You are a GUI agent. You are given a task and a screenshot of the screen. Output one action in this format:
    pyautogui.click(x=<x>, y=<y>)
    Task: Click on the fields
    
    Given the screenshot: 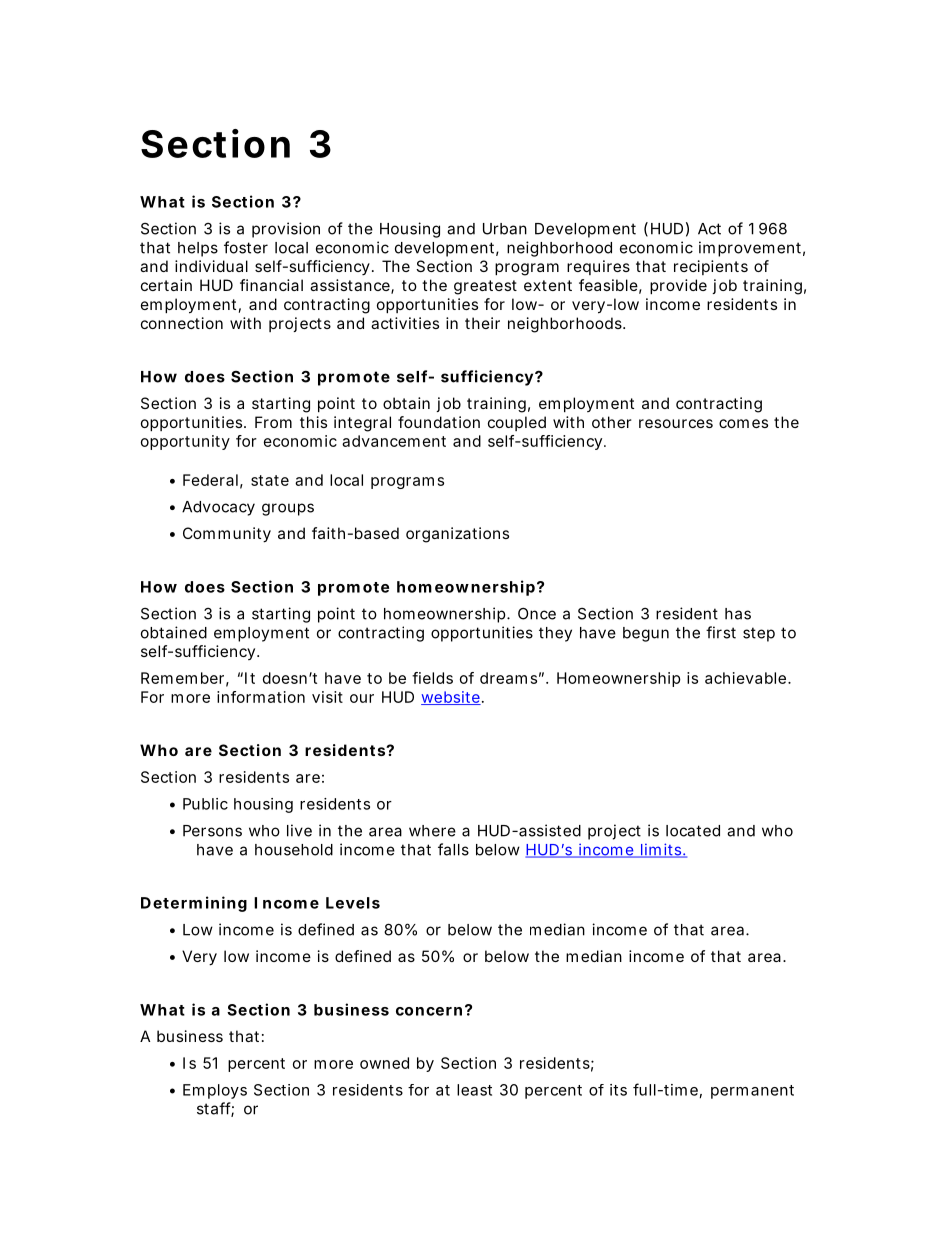 What is the action you would take?
    pyautogui.click(x=432, y=678)
